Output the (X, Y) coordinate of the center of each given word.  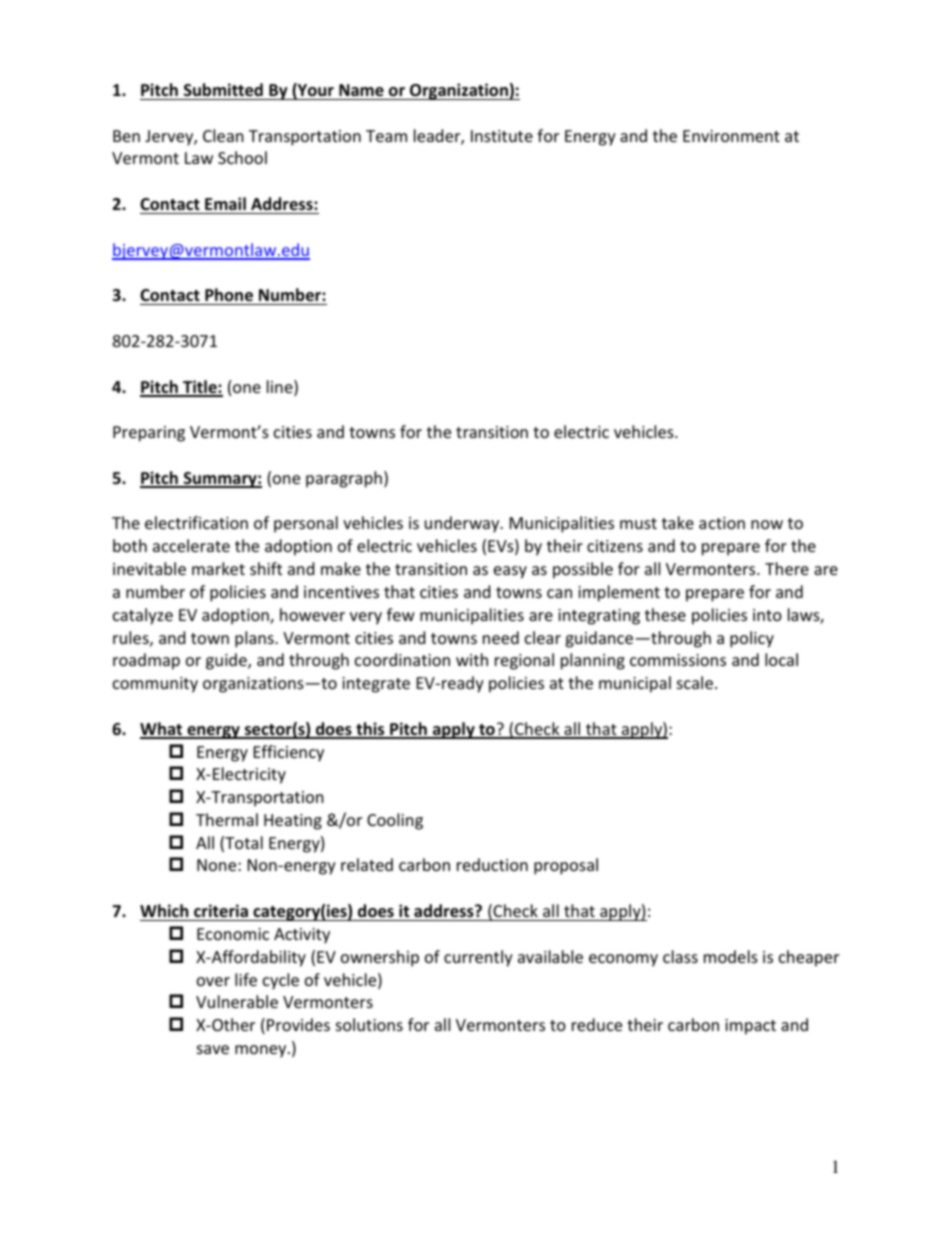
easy (510, 572)
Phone (229, 296)
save (213, 1049)
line (281, 388)
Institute (502, 136)
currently (478, 958)
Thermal (227, 819)
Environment (731, 136)
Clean (223, 135)
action (722, 523)
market (218, 568)
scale (695, 682)
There (787, 568)
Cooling (395, 821)
